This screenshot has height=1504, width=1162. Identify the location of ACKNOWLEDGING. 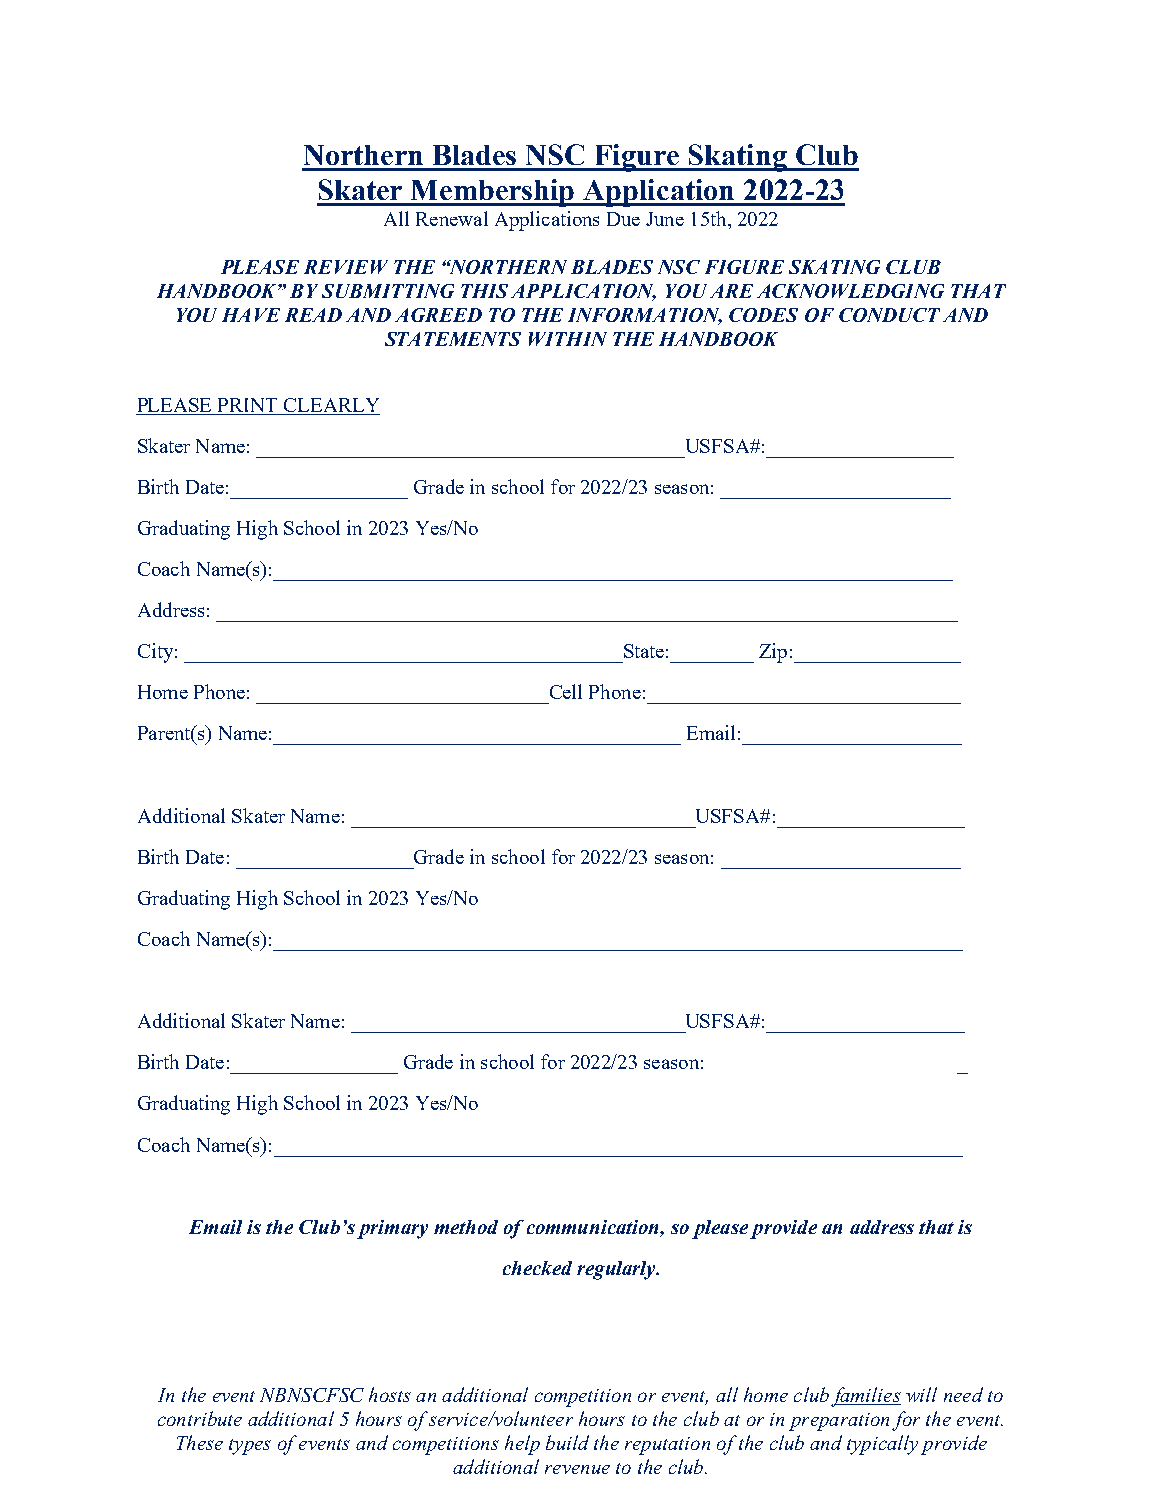
(850, 291).
